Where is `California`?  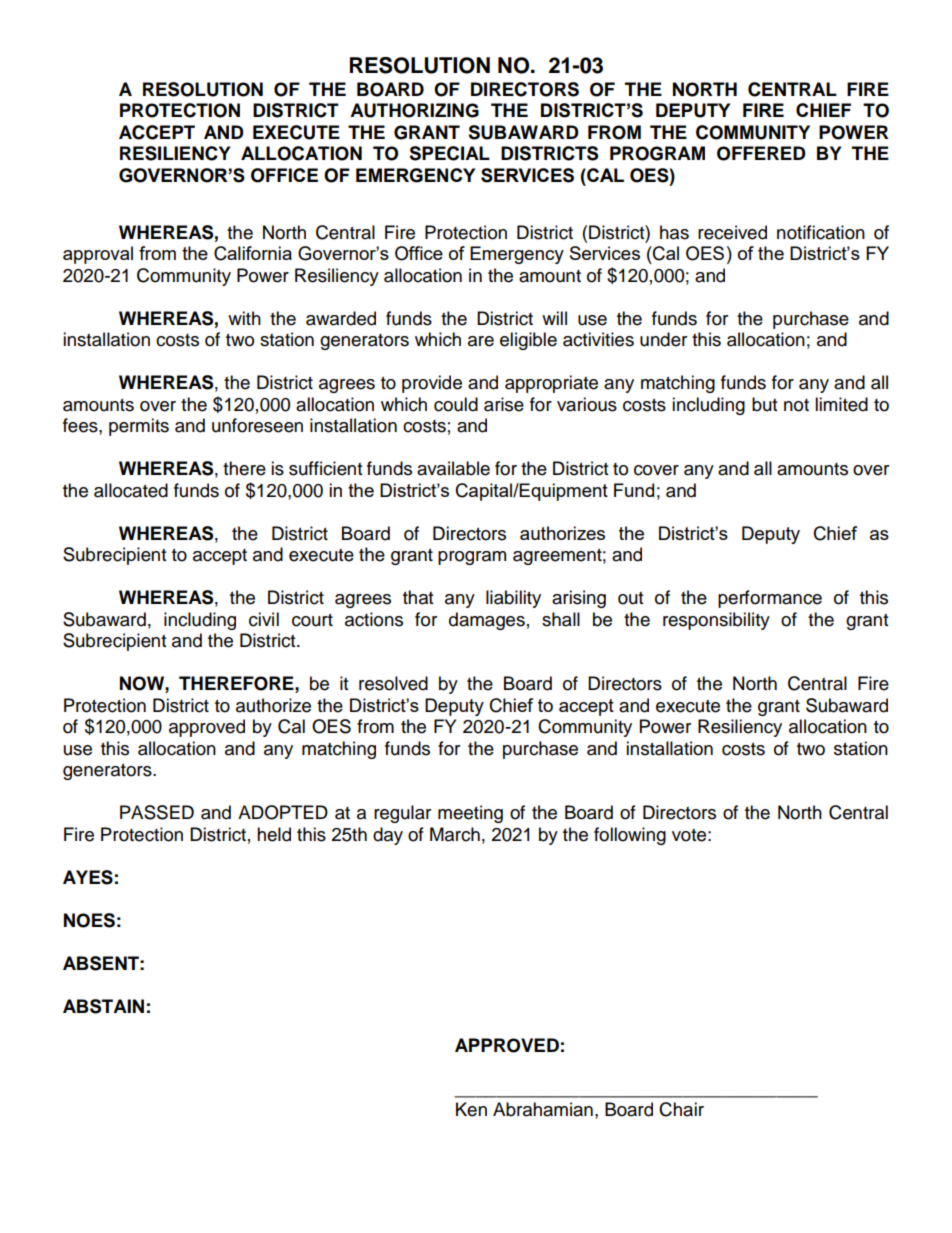 California is located at coordinates (253, 253).
